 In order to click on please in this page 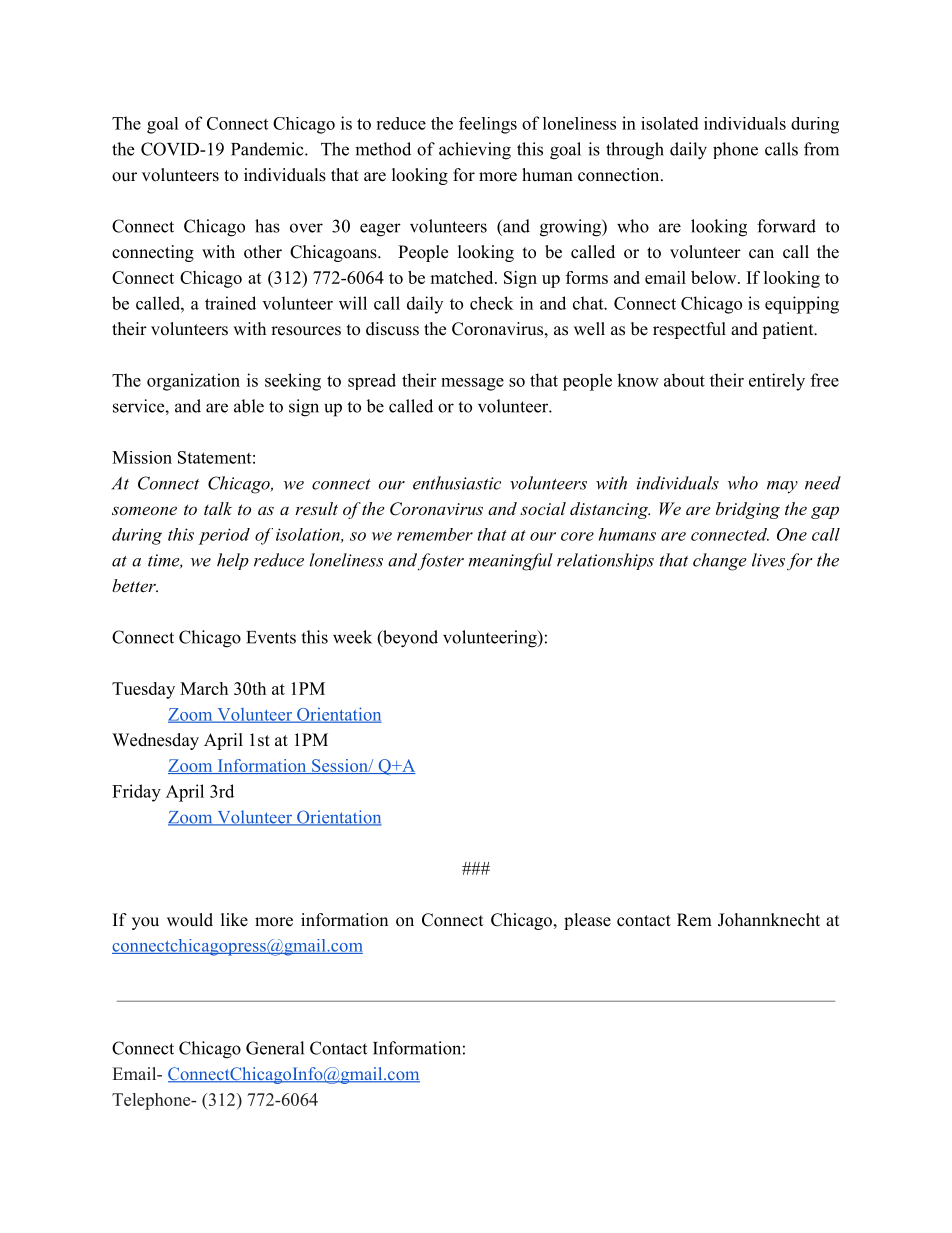, I will do `click(587, 921)`.
